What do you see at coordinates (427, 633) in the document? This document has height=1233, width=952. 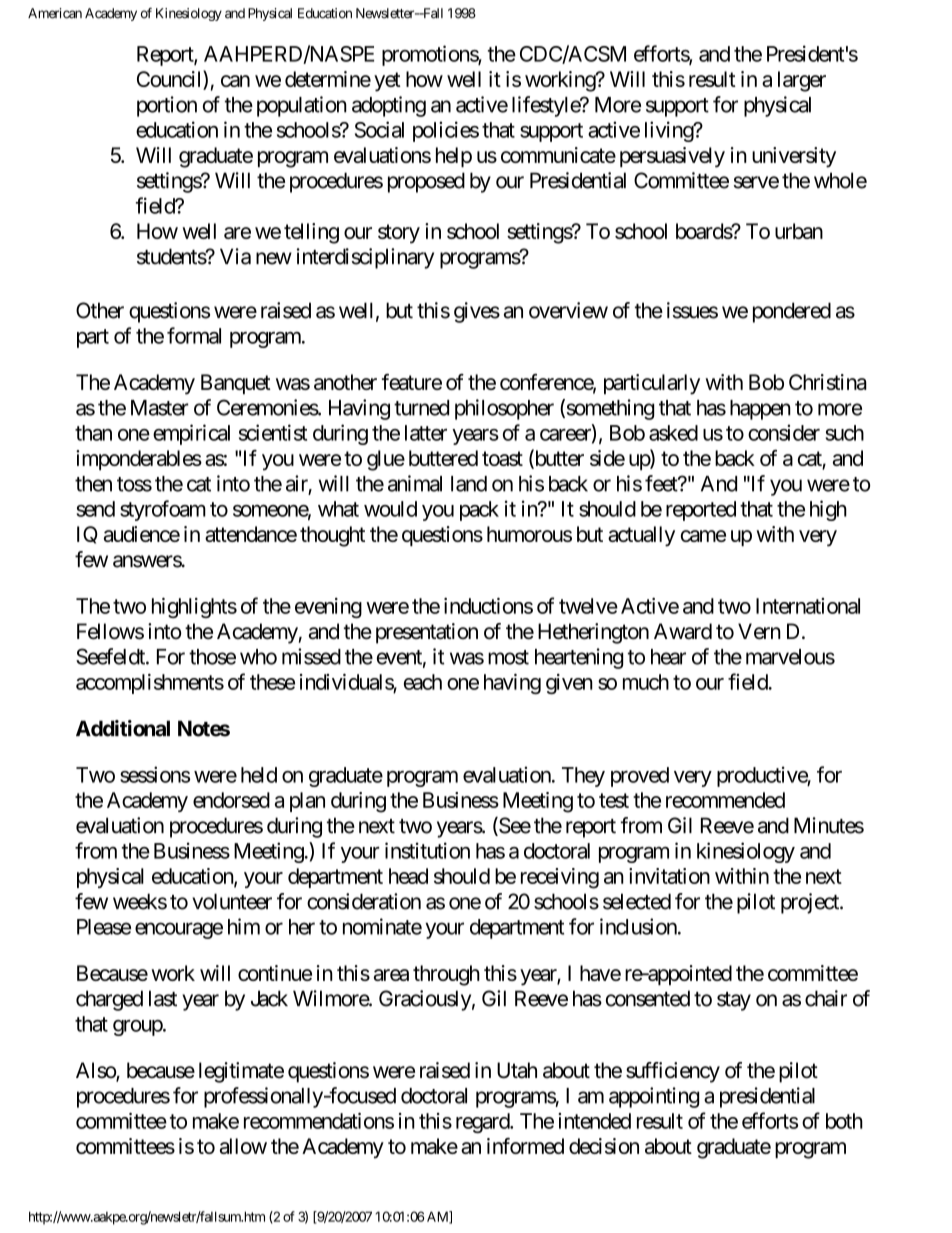 I see `presentation` at bounding box center [427, 633].
